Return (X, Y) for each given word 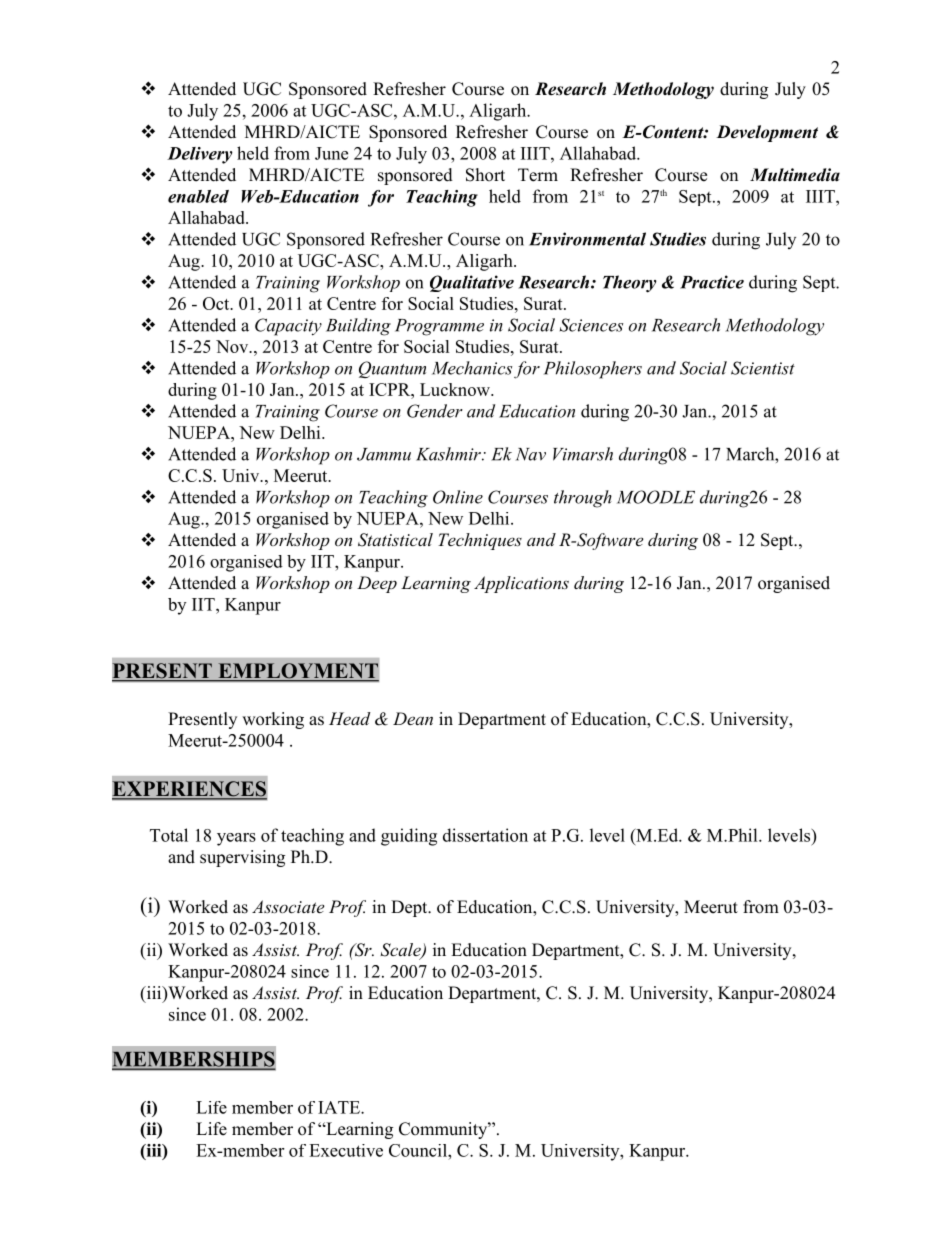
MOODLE (656, 497)
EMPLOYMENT (297, 672)
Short (485, 175)
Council (419, 1150)
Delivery (200, 155)
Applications (521, 584)
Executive (346, 1150)
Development (767, 133)
